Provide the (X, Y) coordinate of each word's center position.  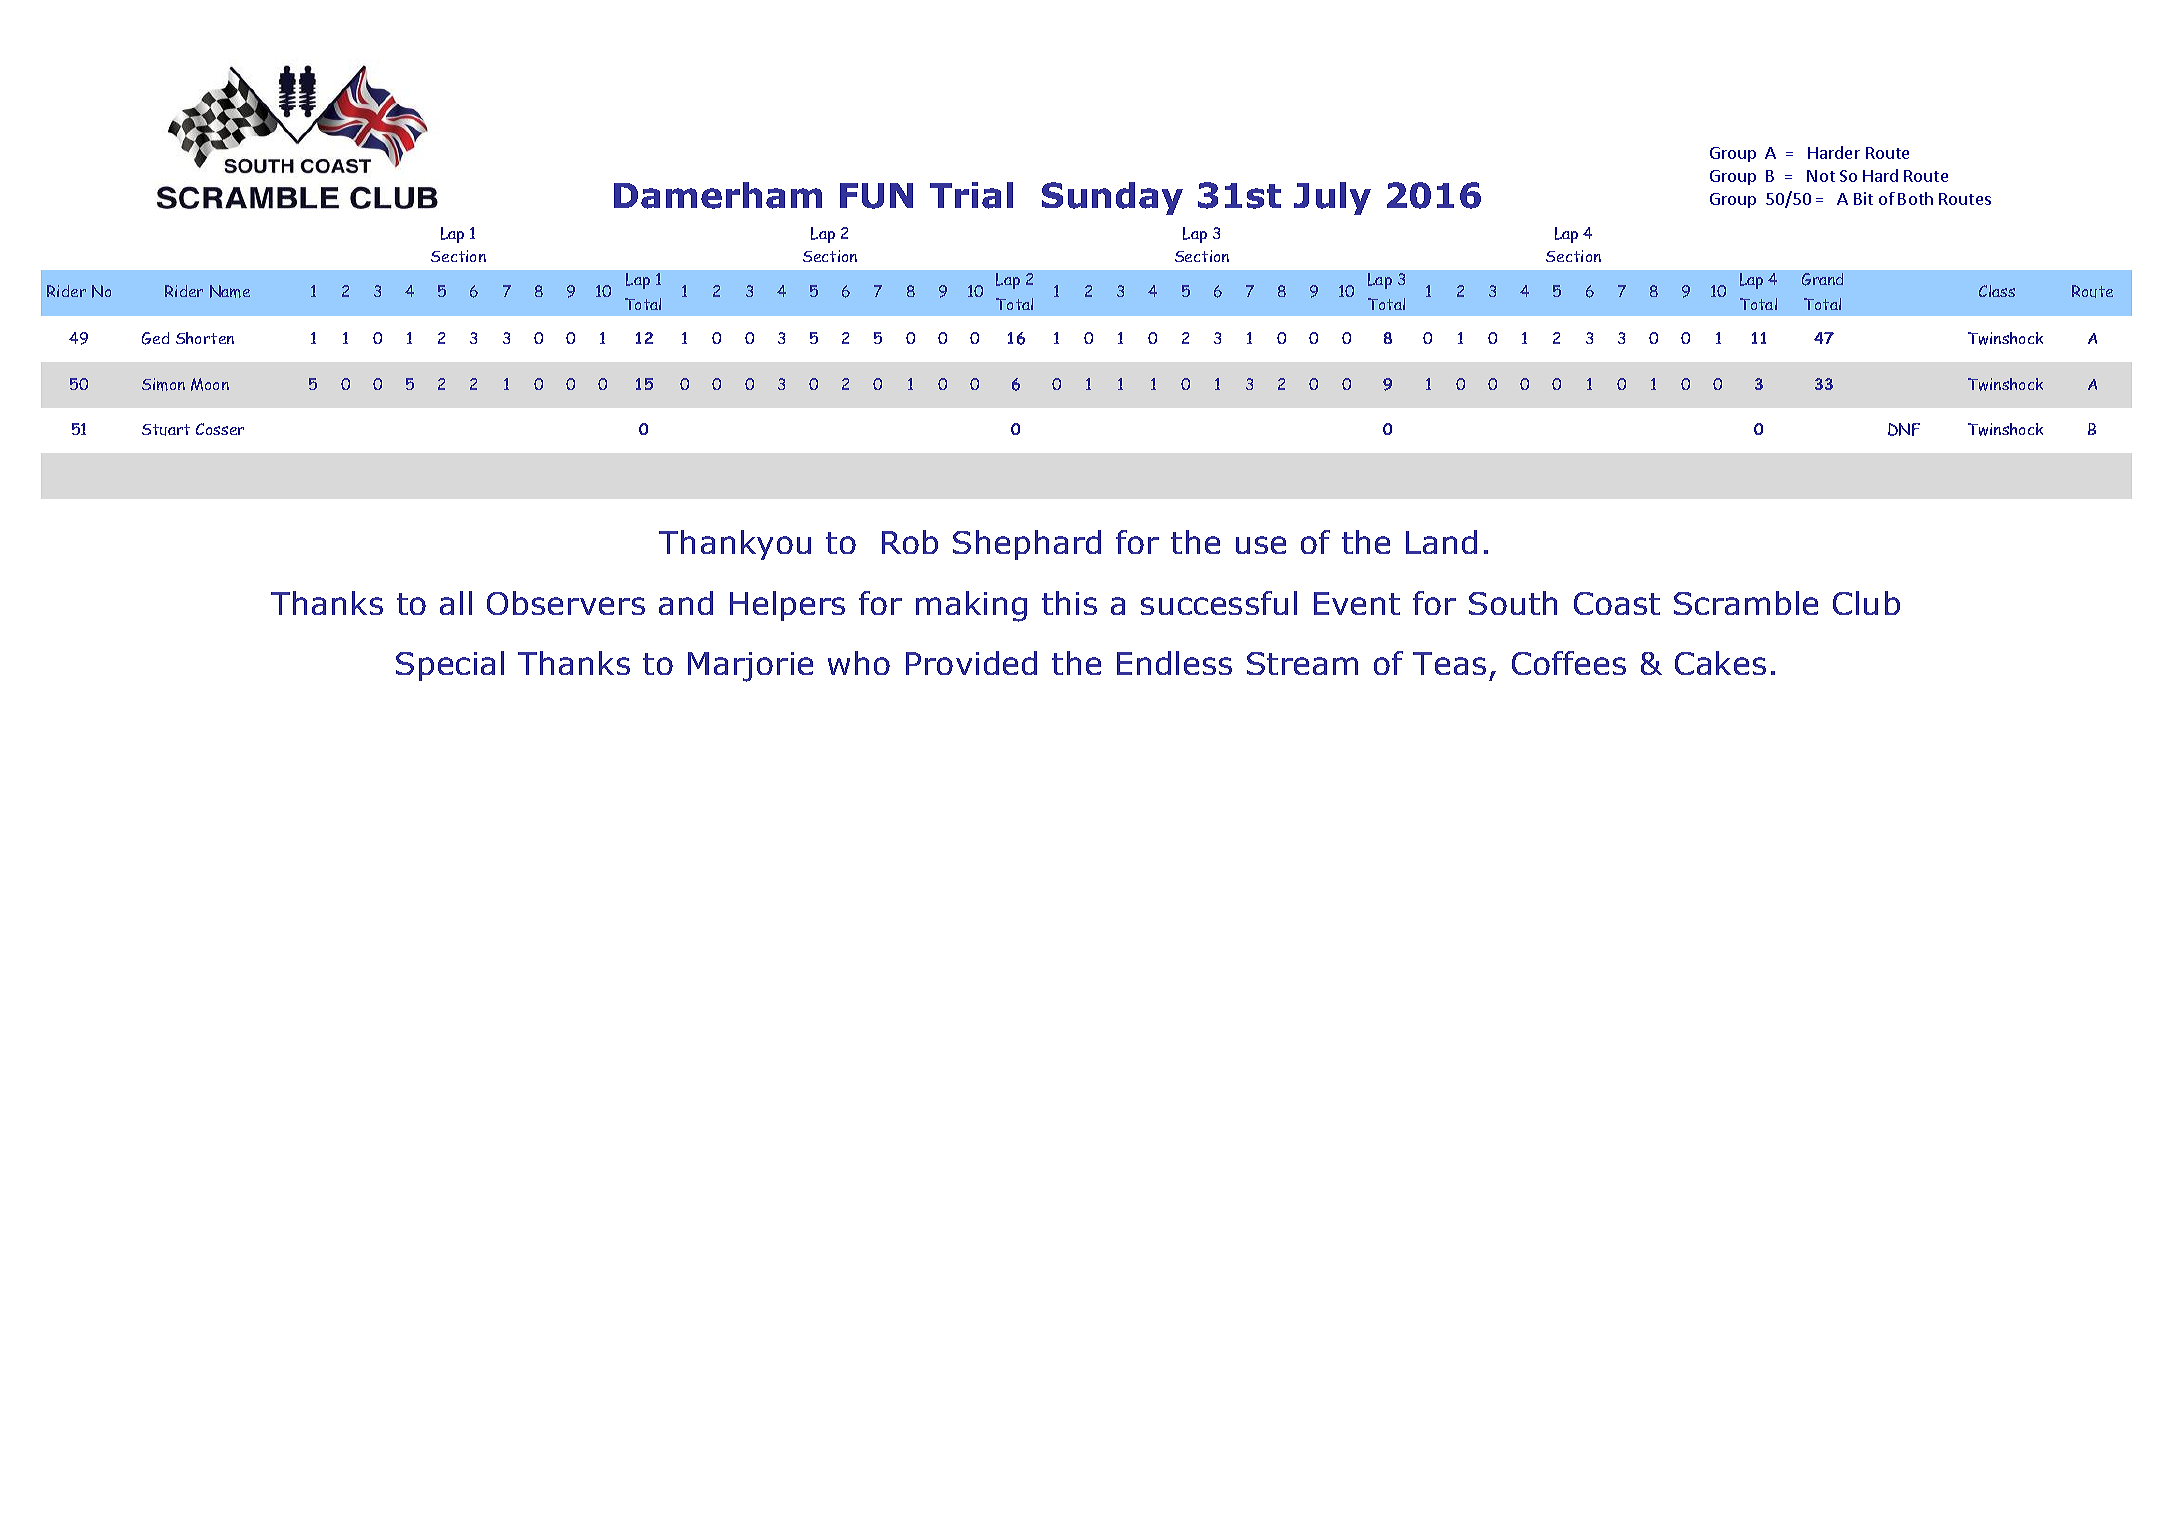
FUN (876, 196)
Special (450, 666)
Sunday (1112, 198)
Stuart (166, 430)
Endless (1174, 663)
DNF (1904, 429)
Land (1441, 542)
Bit (1863, 198)
